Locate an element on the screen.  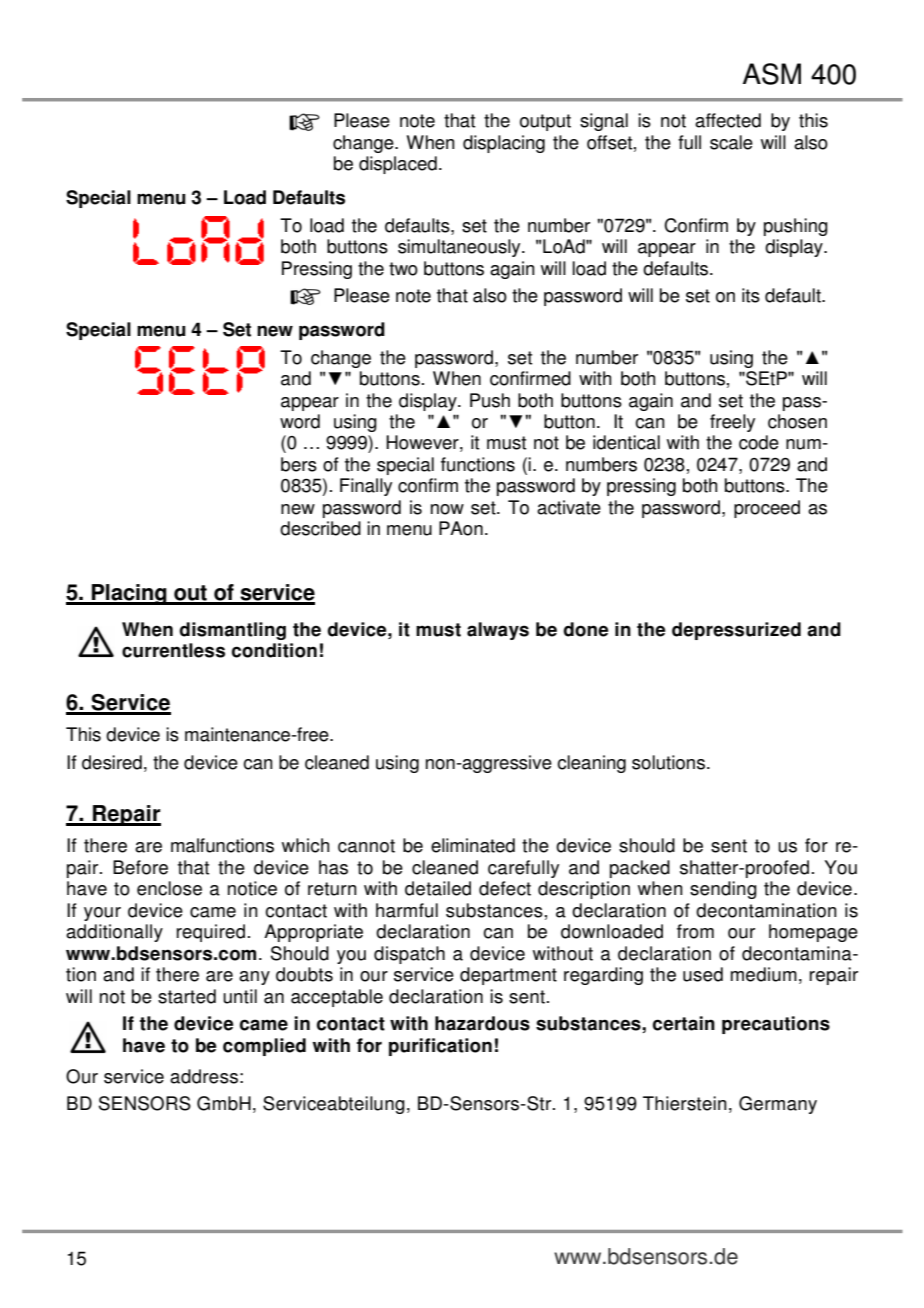
enclose is located at coordinates (169, 888).
